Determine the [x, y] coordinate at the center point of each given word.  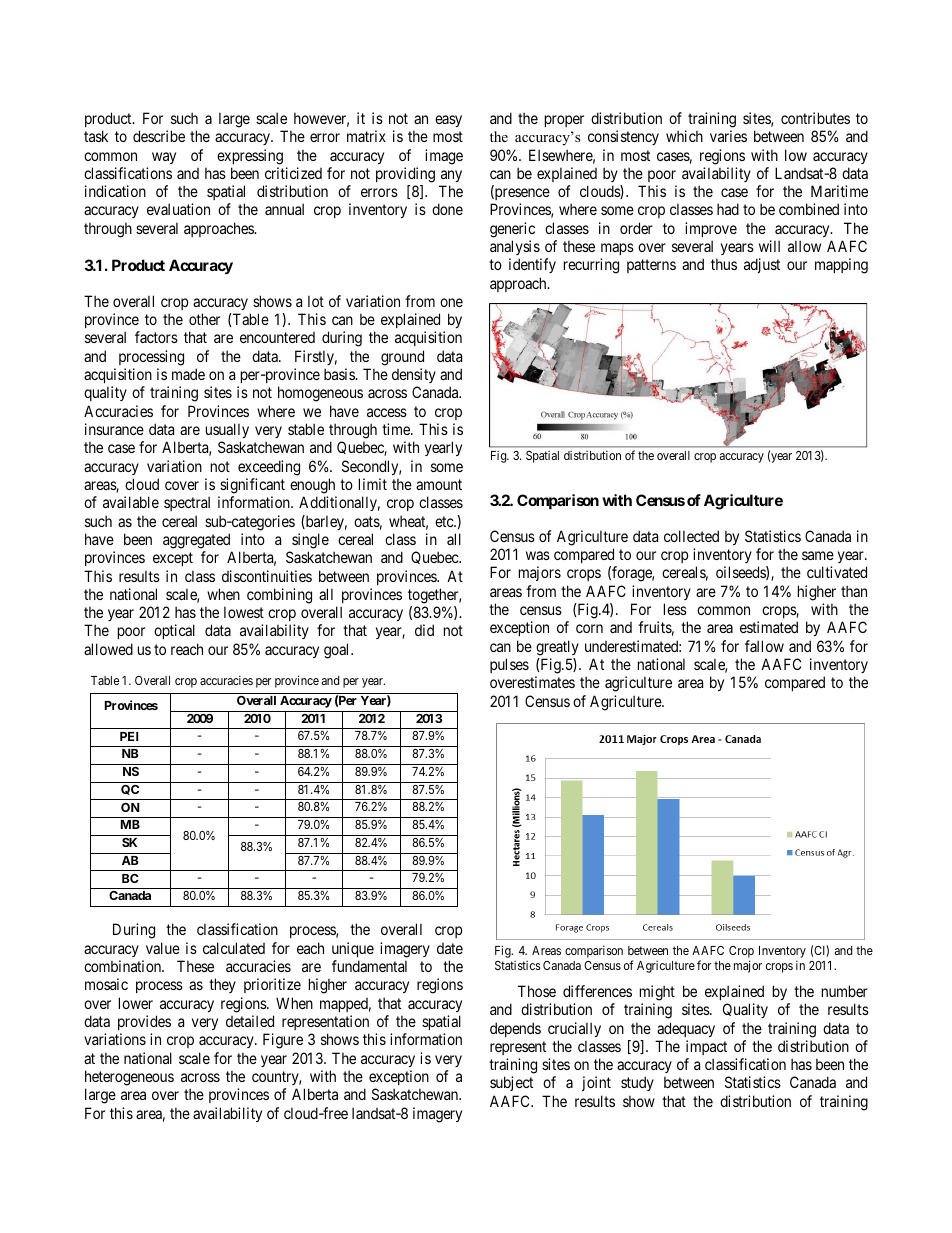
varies [728, 136]
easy [448, 121]
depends [515, 1029]
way [164, 158]
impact [706, 1047]
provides [144, 1022]
